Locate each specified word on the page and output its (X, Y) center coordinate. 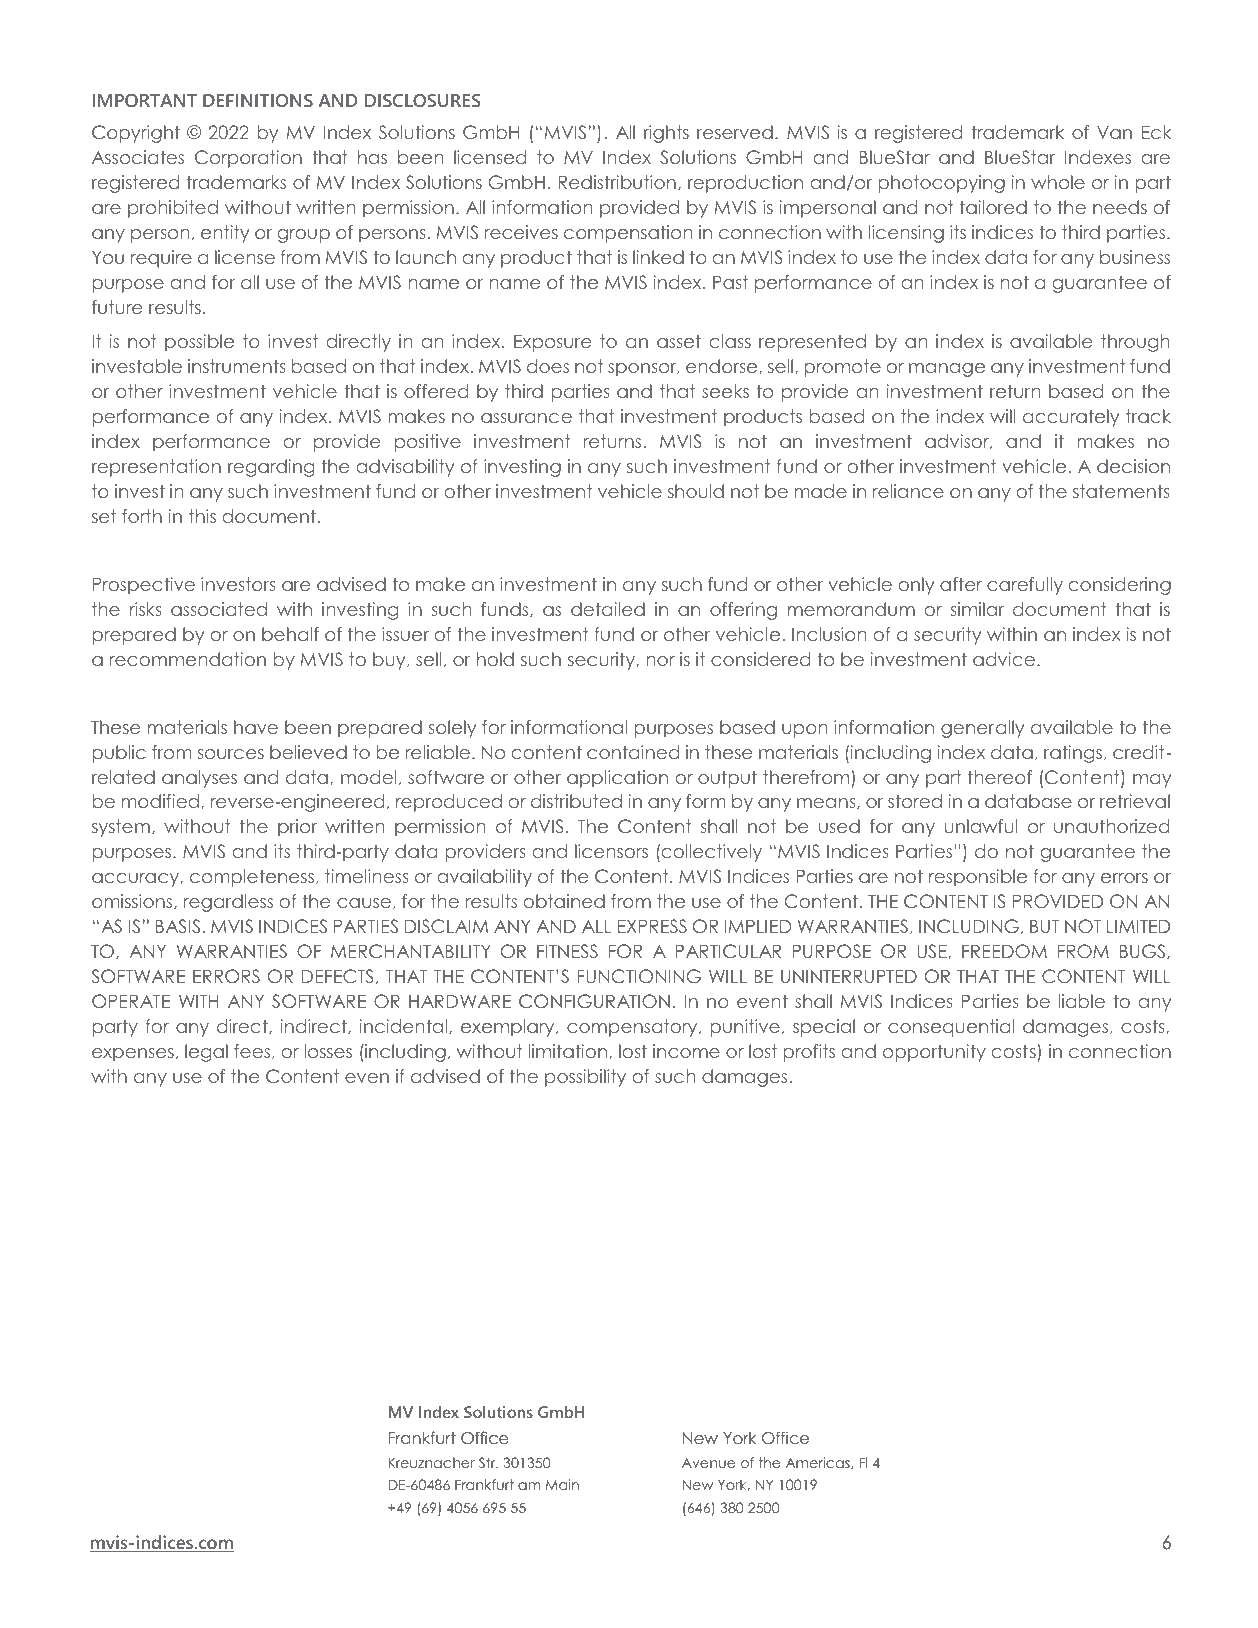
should (696, 491)
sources (231, 754)
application (617, 779)
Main (562, 1484)
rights (666, 134)
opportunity (934, 1053)
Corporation (248, 159)
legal (206, 1053)
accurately (1071, 418)
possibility (585, 1078)
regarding (271, 468)
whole (1058, 182)
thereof (1000, 777)
